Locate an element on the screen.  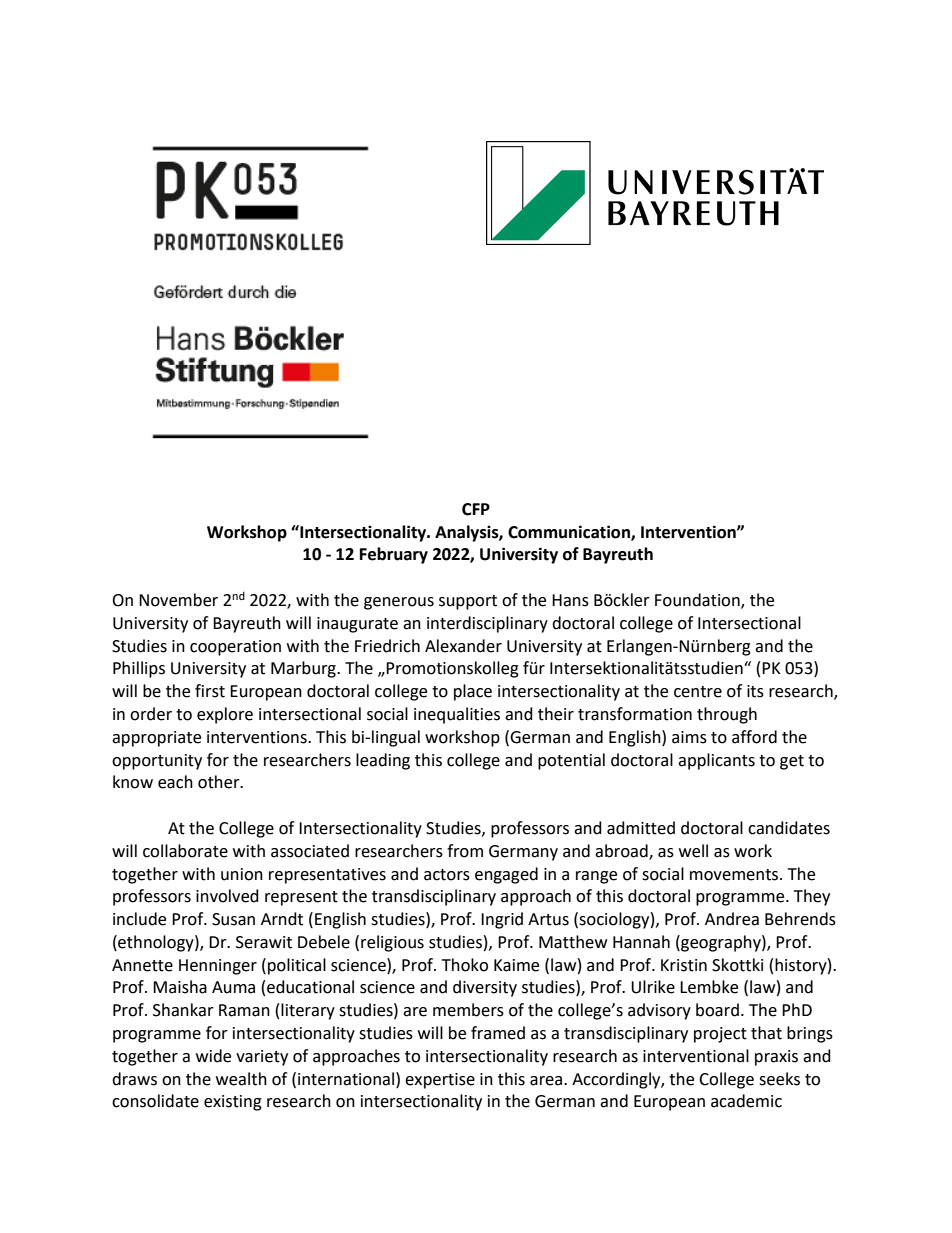
Communication is located at coordinates (570, 532).
